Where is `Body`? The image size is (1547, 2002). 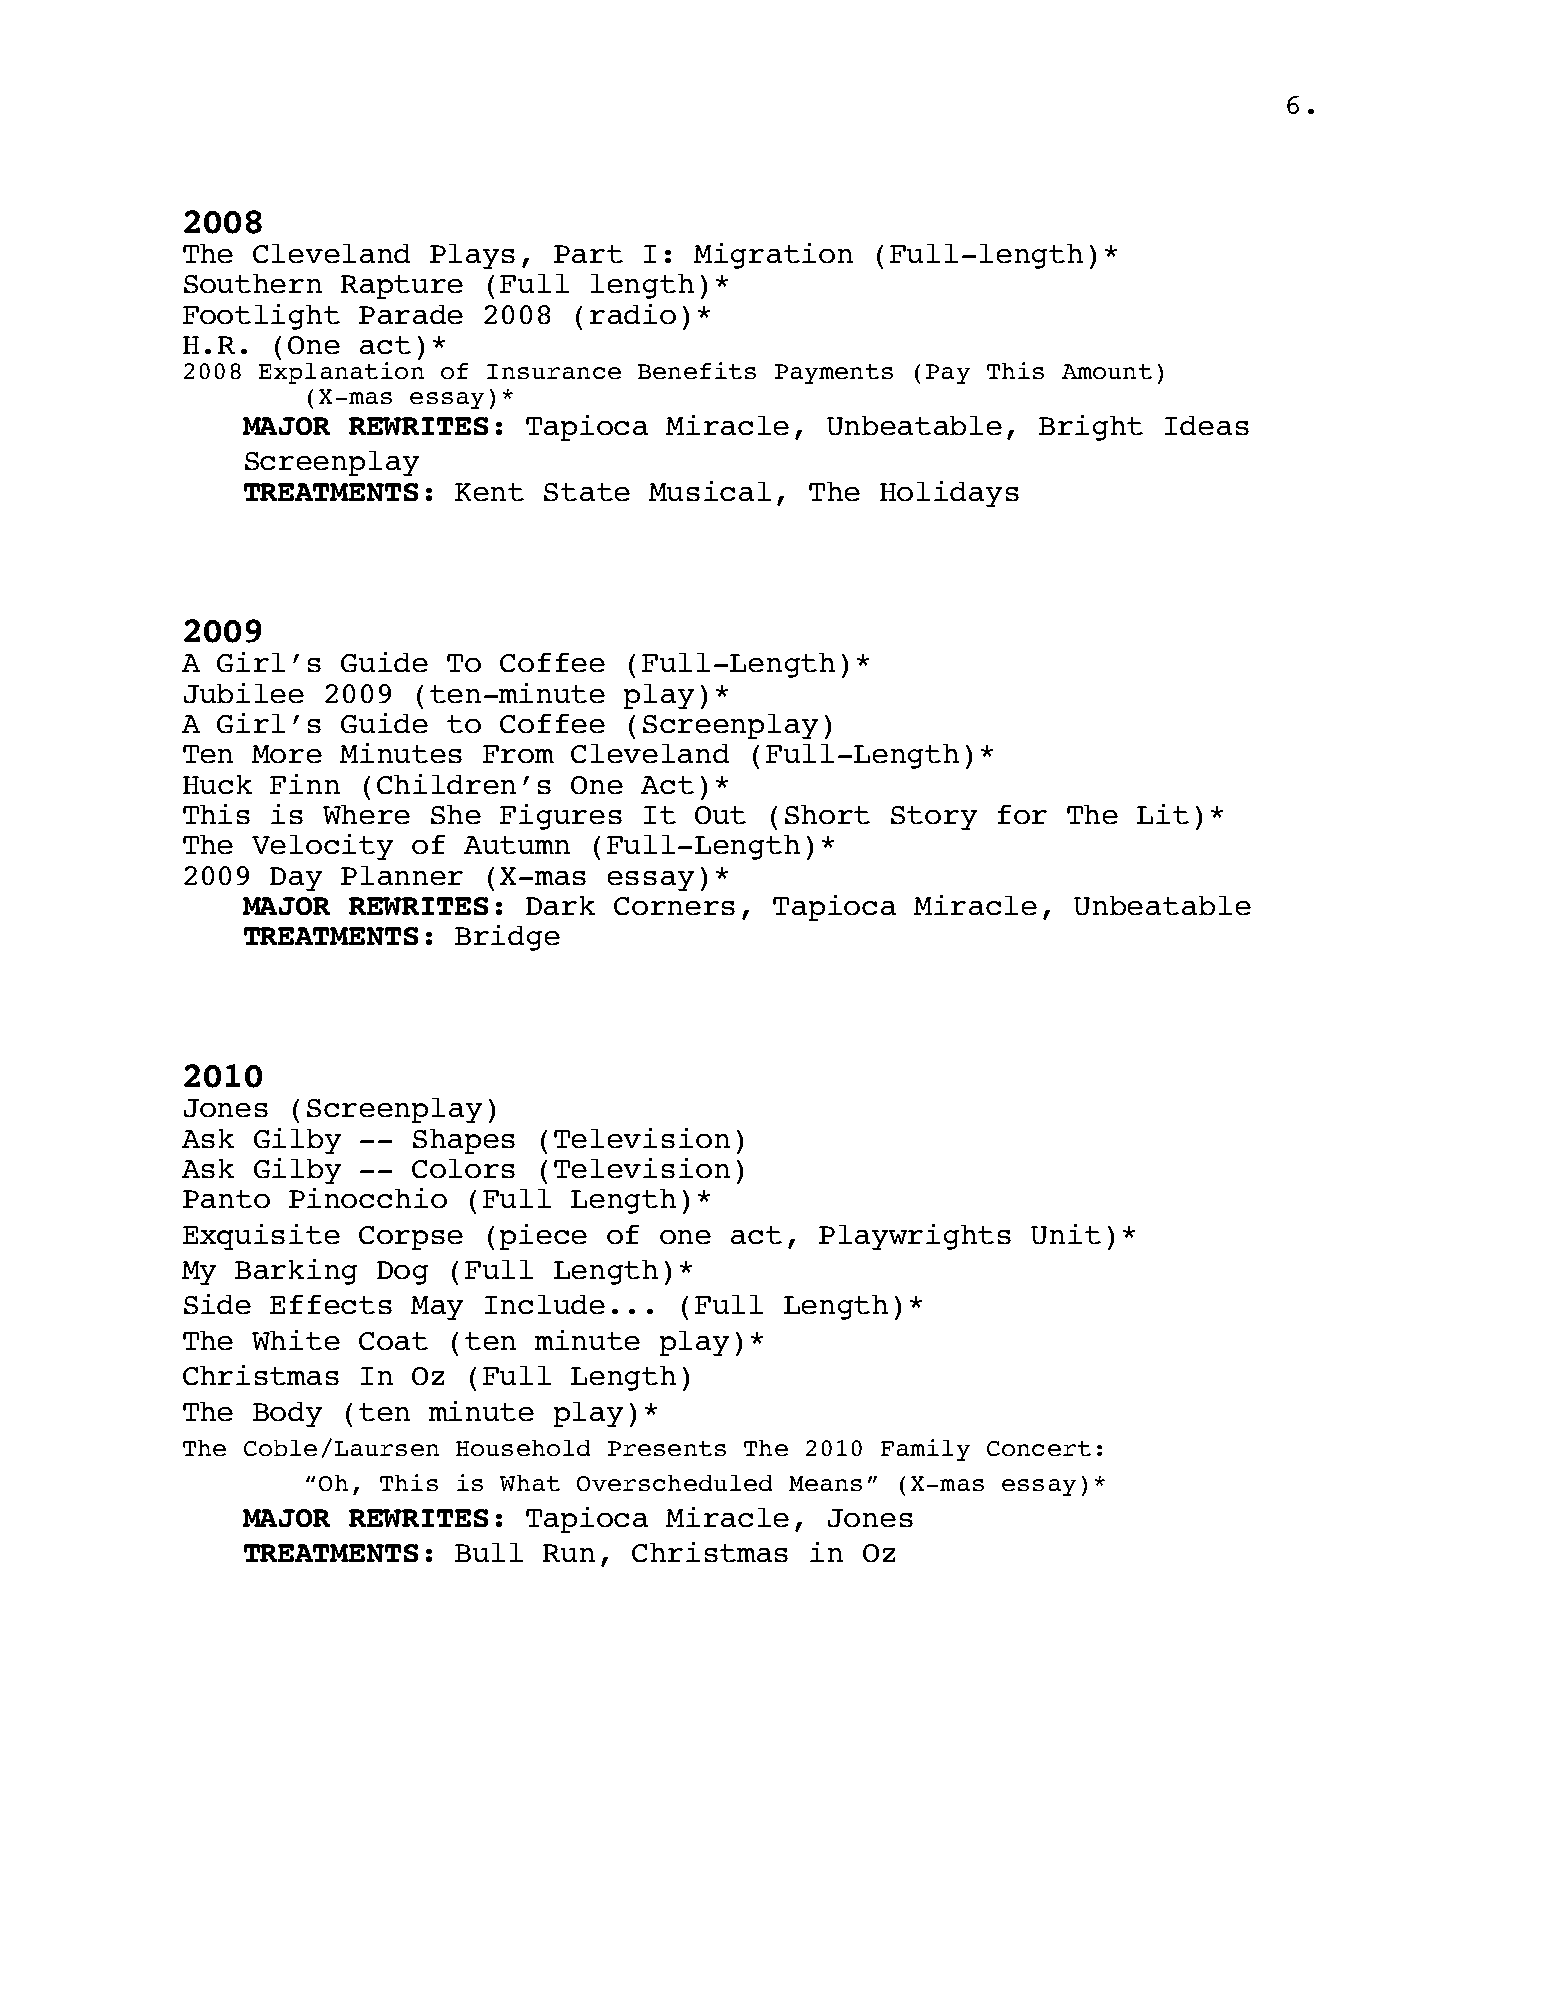
Body is located at coordinates (287, 1414).
